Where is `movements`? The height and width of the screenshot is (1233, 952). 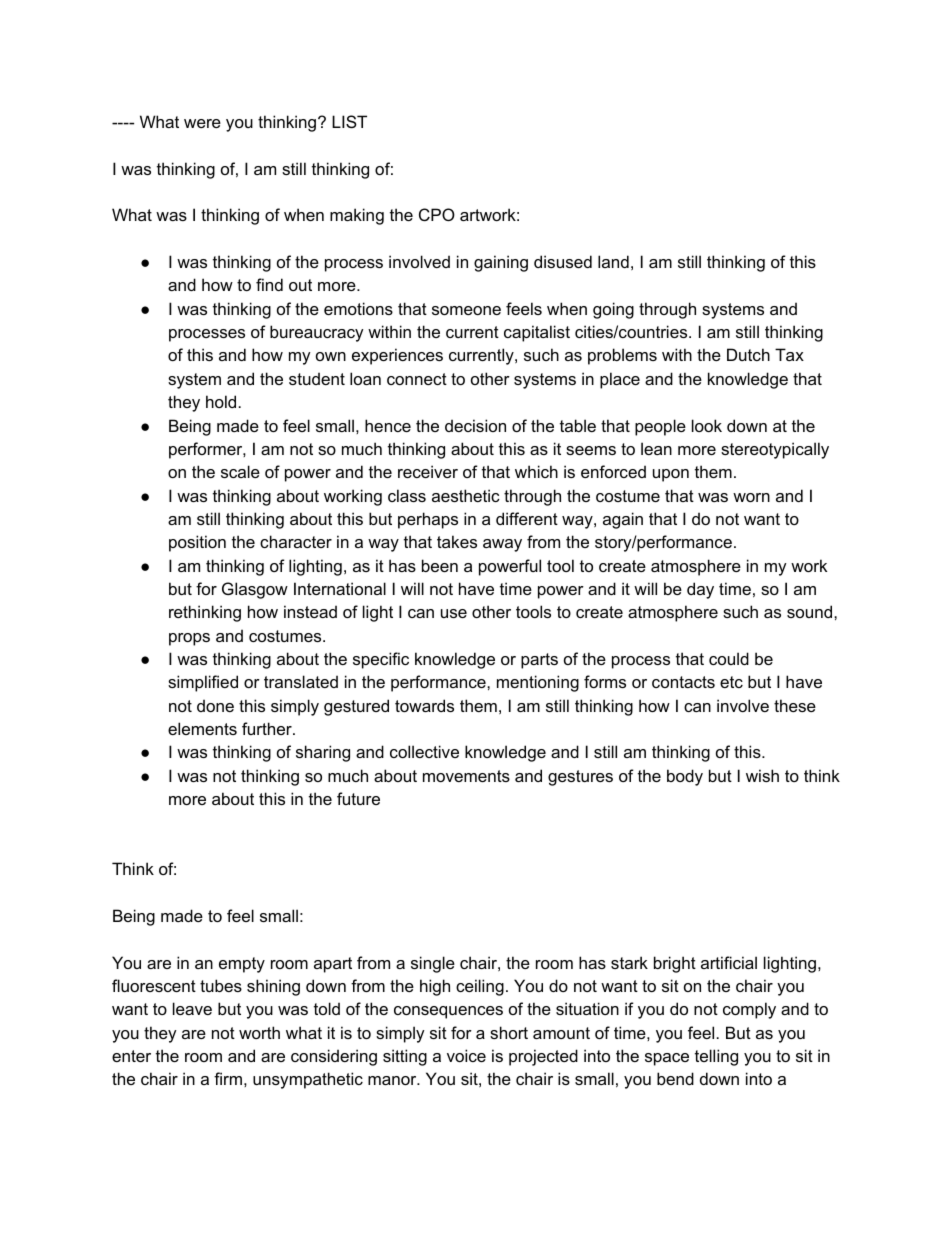
movements is located at coordinates (466, 776).
